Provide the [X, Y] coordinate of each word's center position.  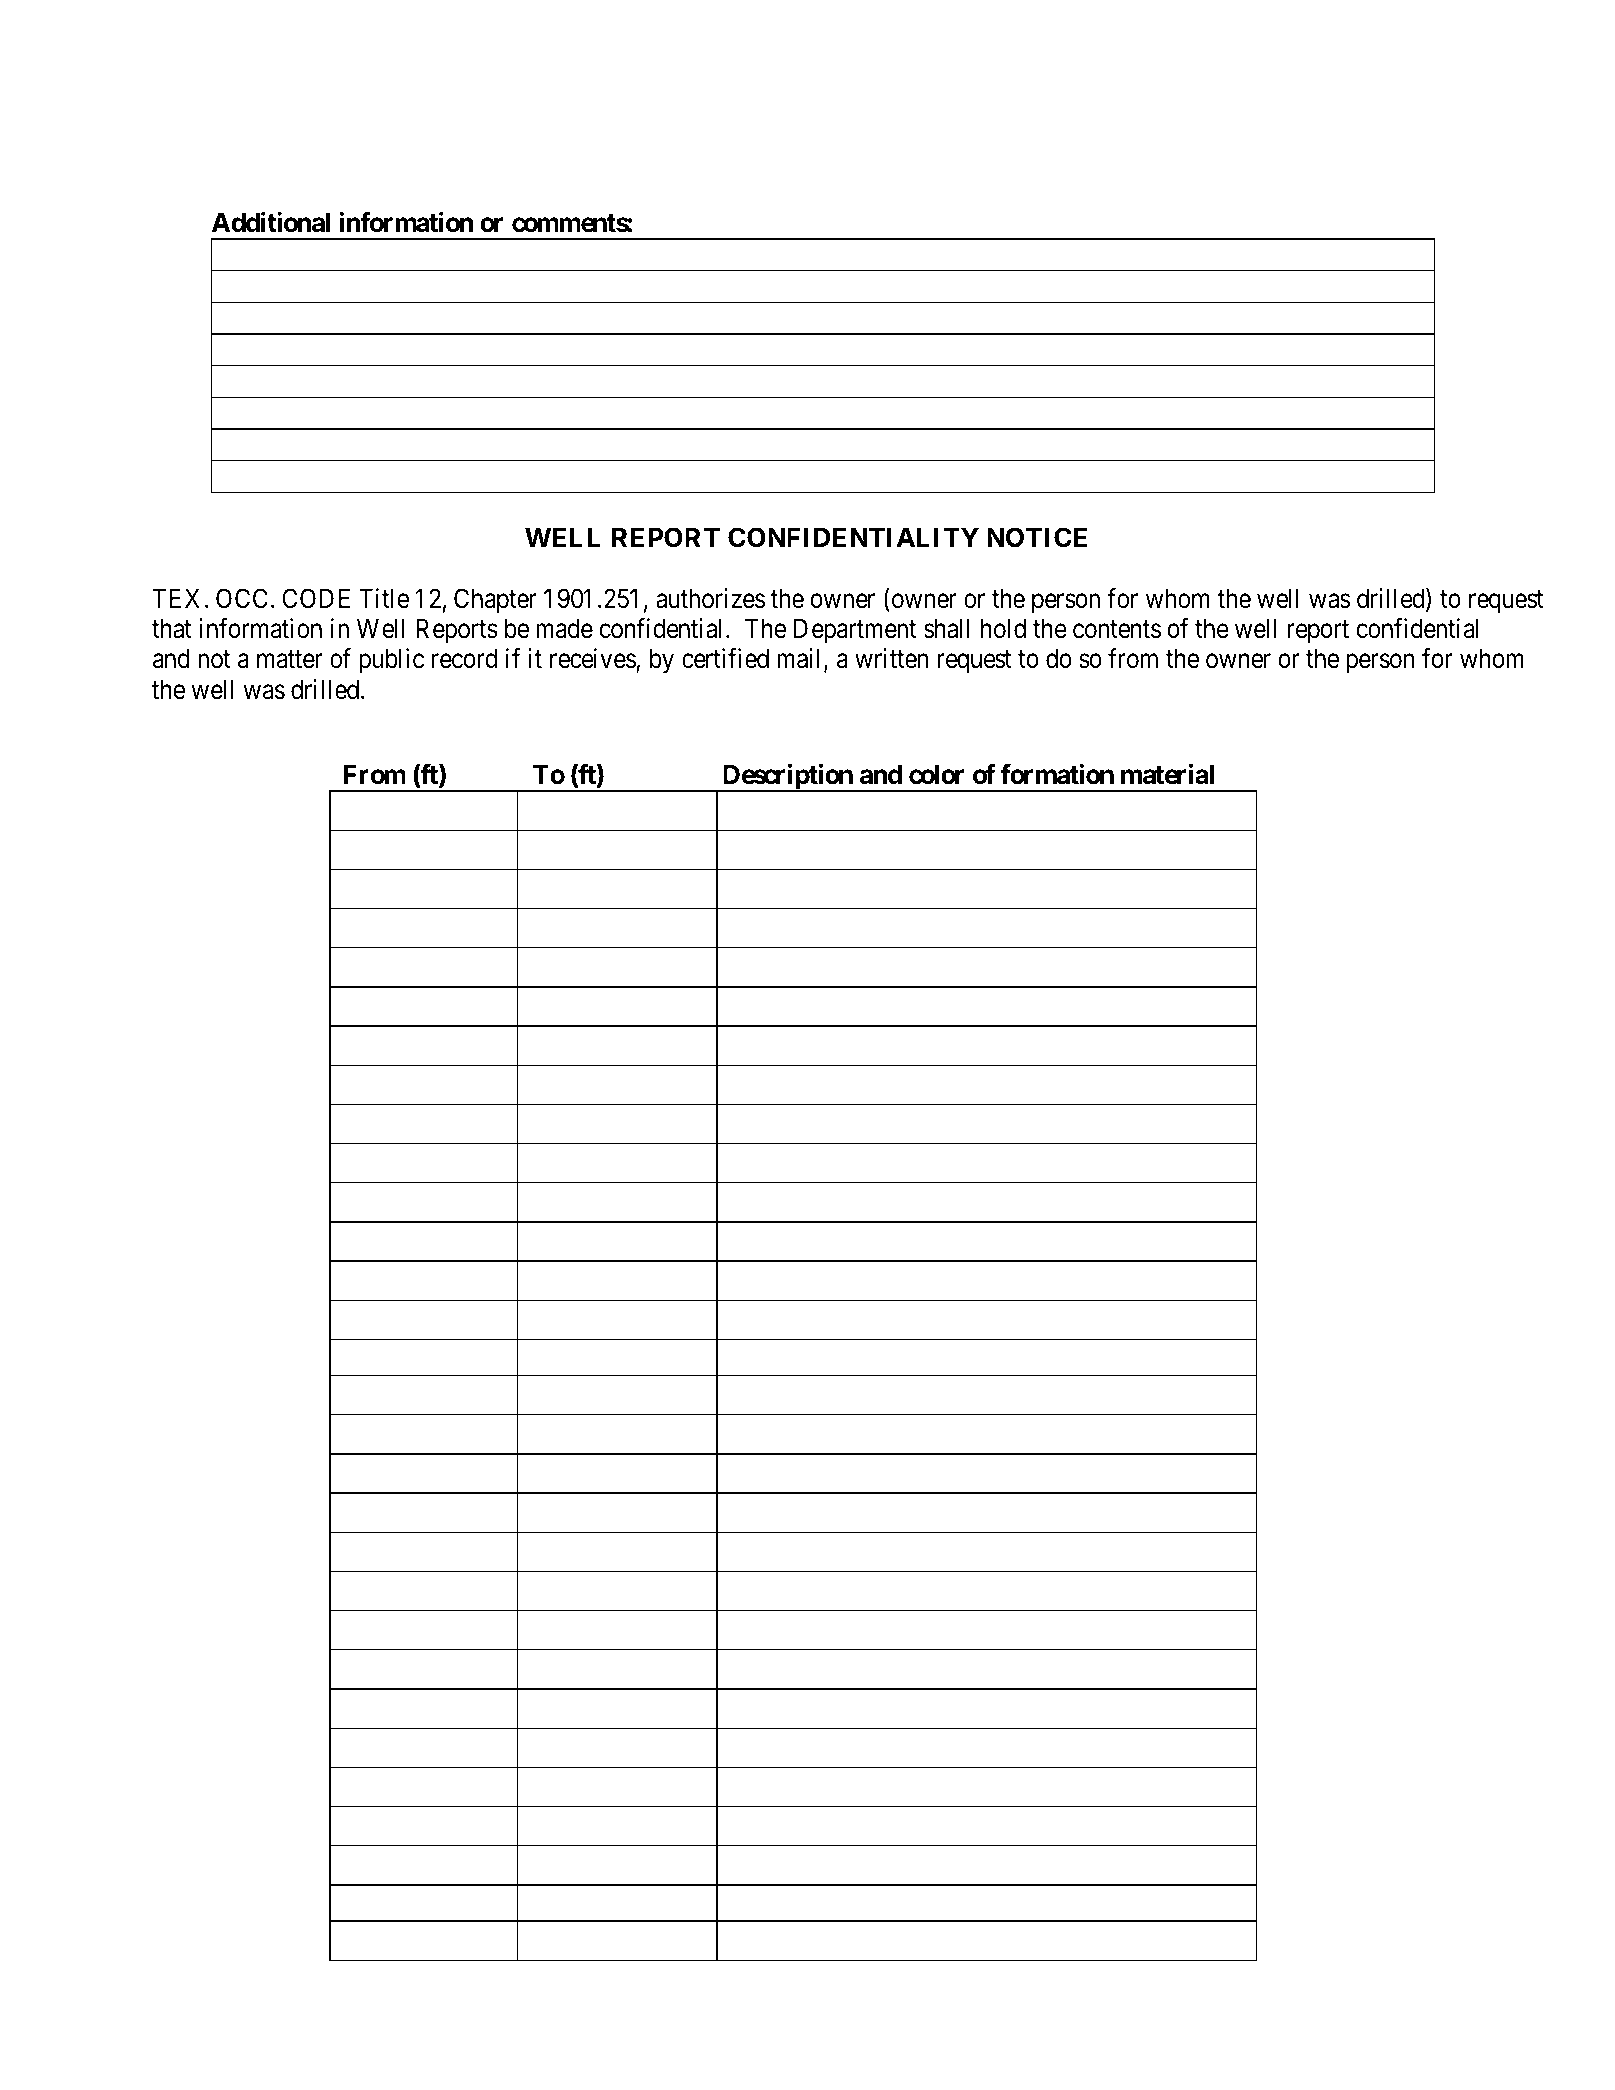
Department [855, 631]
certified [725, 658]
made [564, 628]
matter [290, 660]
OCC [242, 598]
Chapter [495, 601]
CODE [316, 598]
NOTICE [1037, 537]
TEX [176, 598]
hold [1003, 628]
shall [947, 628]
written [891, 658]
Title [384, 598]
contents [1117, 630]
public [391, 661]
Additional [271, 222]
